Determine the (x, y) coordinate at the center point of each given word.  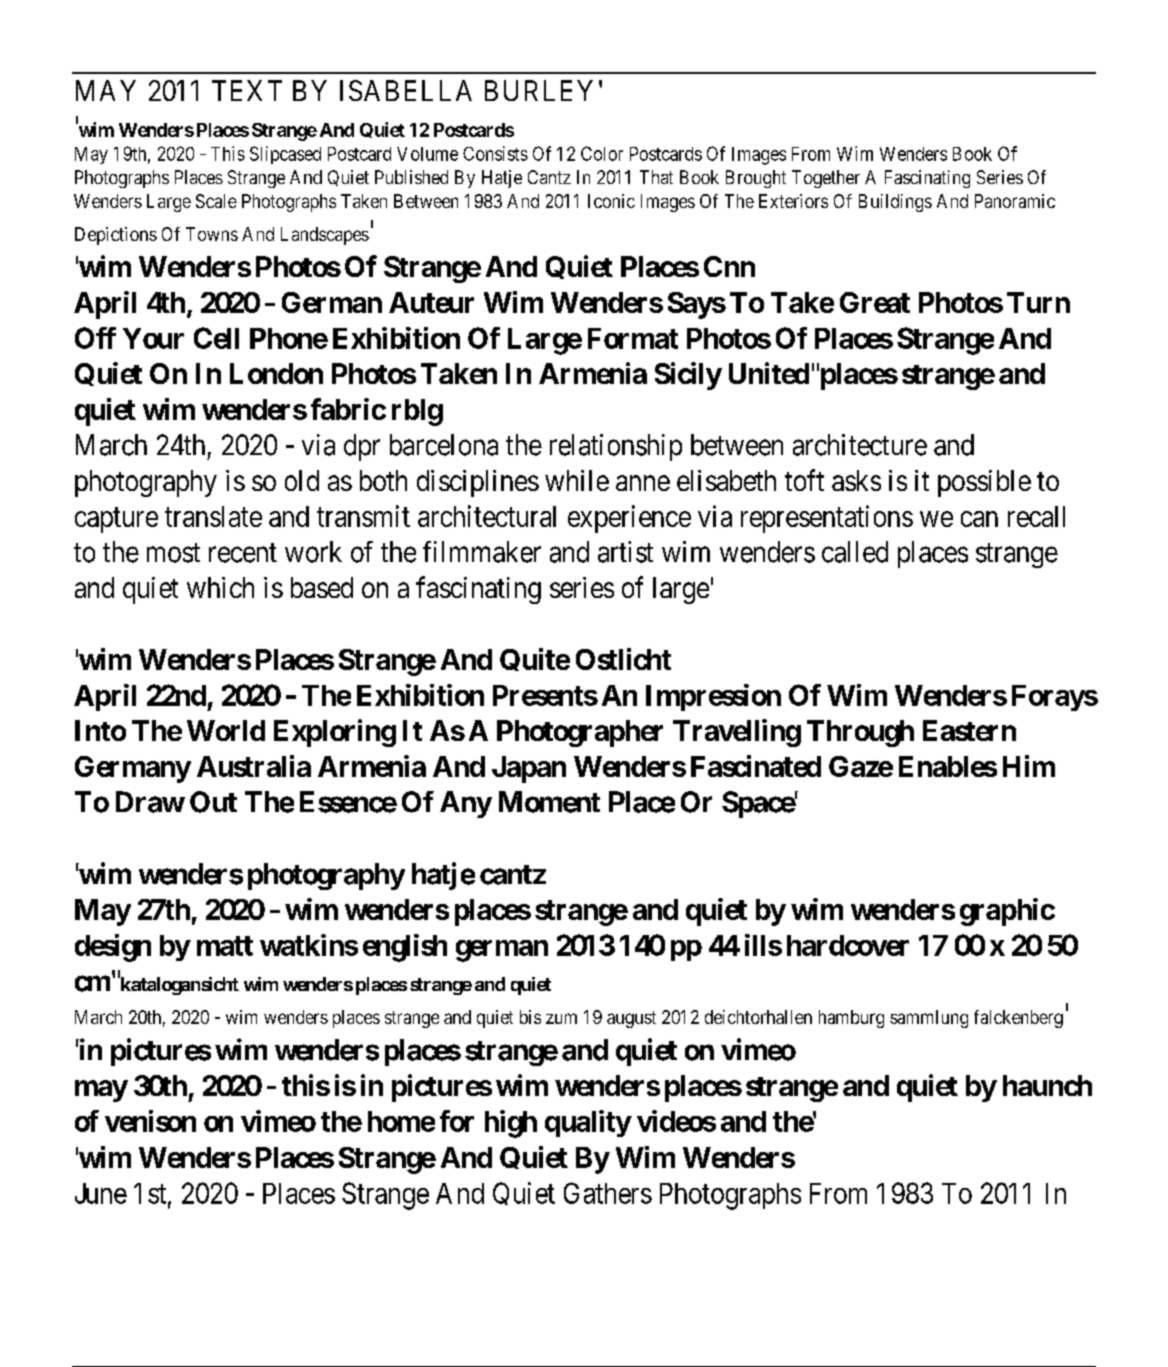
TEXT (247, 90)
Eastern (969, 730)
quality (588, 1123)
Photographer (580, 733)
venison (150, 1121)
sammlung (929, 1019)
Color (602, 153)
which (220, 587)
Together (826, 179)
